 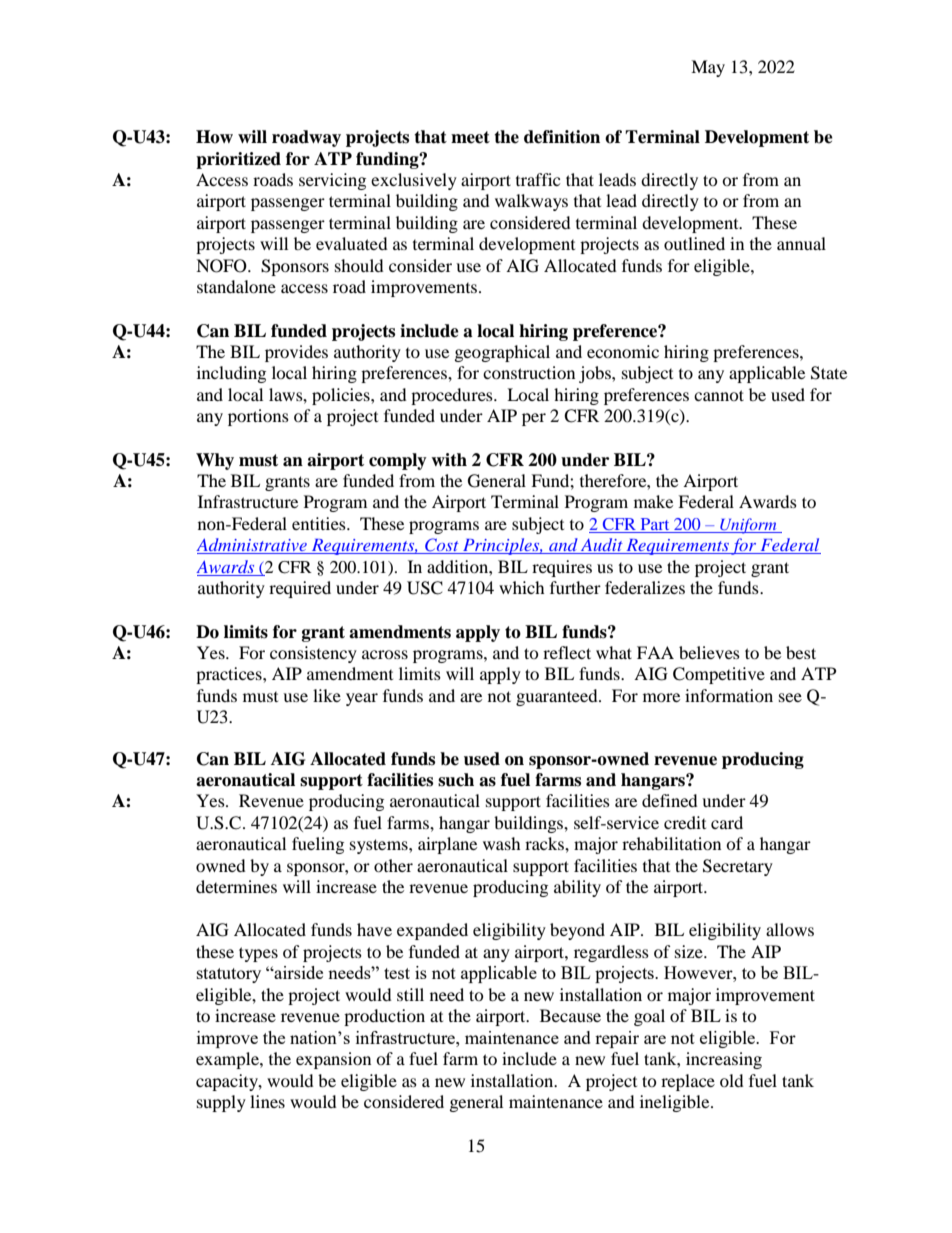 What do you see at coordinates (719, 395) in the page?
I see `cannot` at bounding box center [719, 395].
